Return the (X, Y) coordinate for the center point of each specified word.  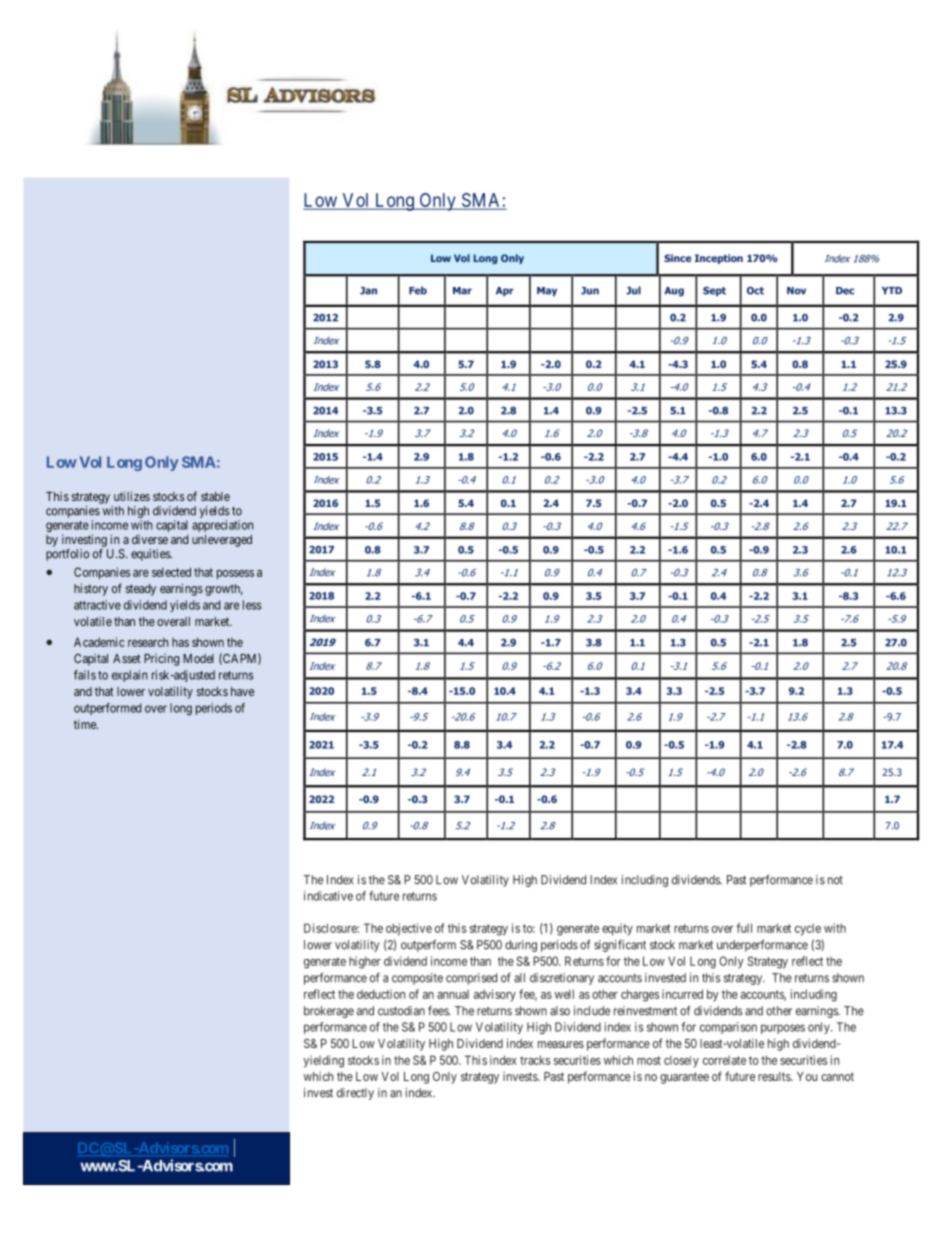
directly (355, 1094)
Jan (368, 291)
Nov (796, 291)
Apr (505, 292)
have (242, 691)
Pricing (161, 660)
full (744, 928)
